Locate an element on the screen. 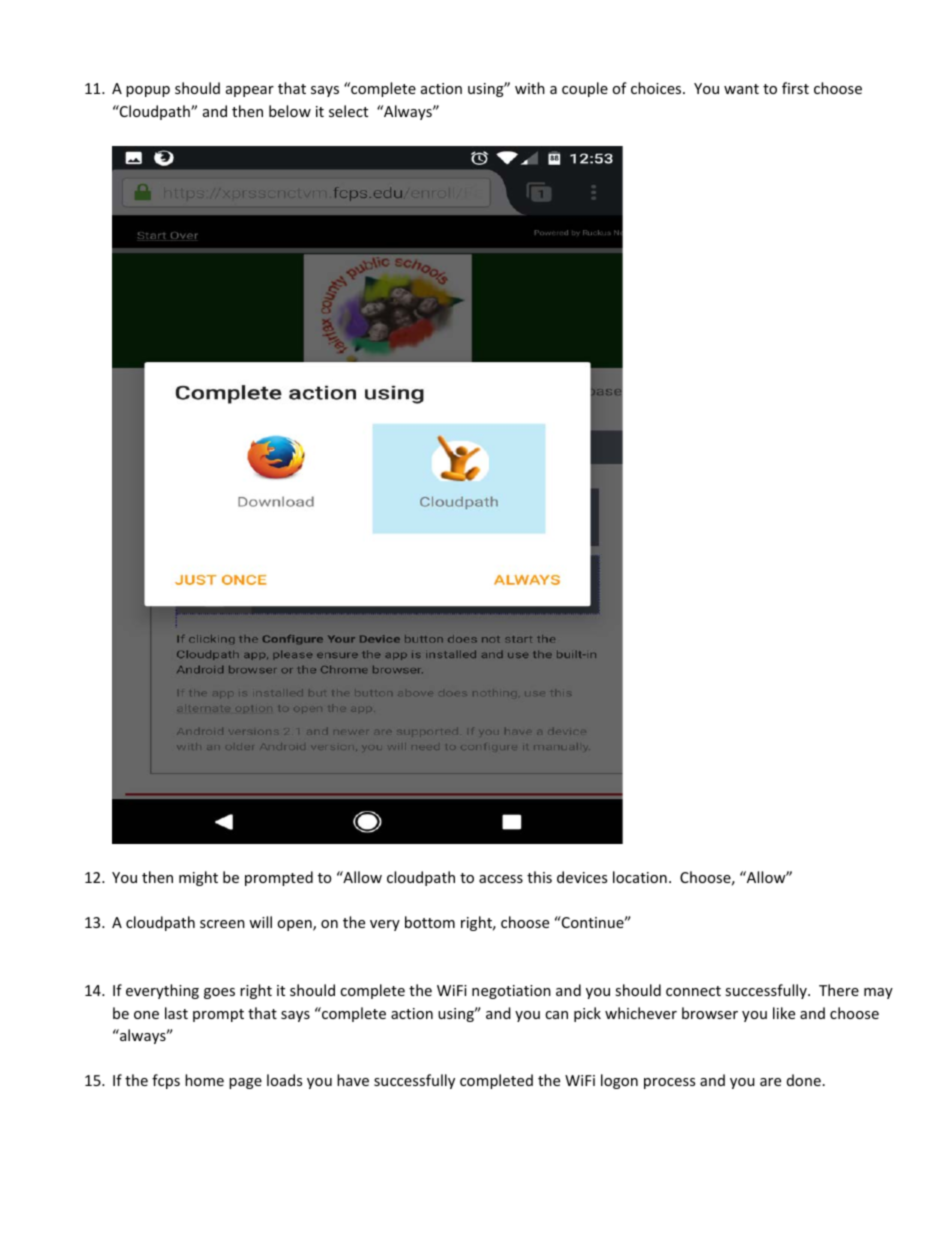  might is located at coordinates (198, 878).
